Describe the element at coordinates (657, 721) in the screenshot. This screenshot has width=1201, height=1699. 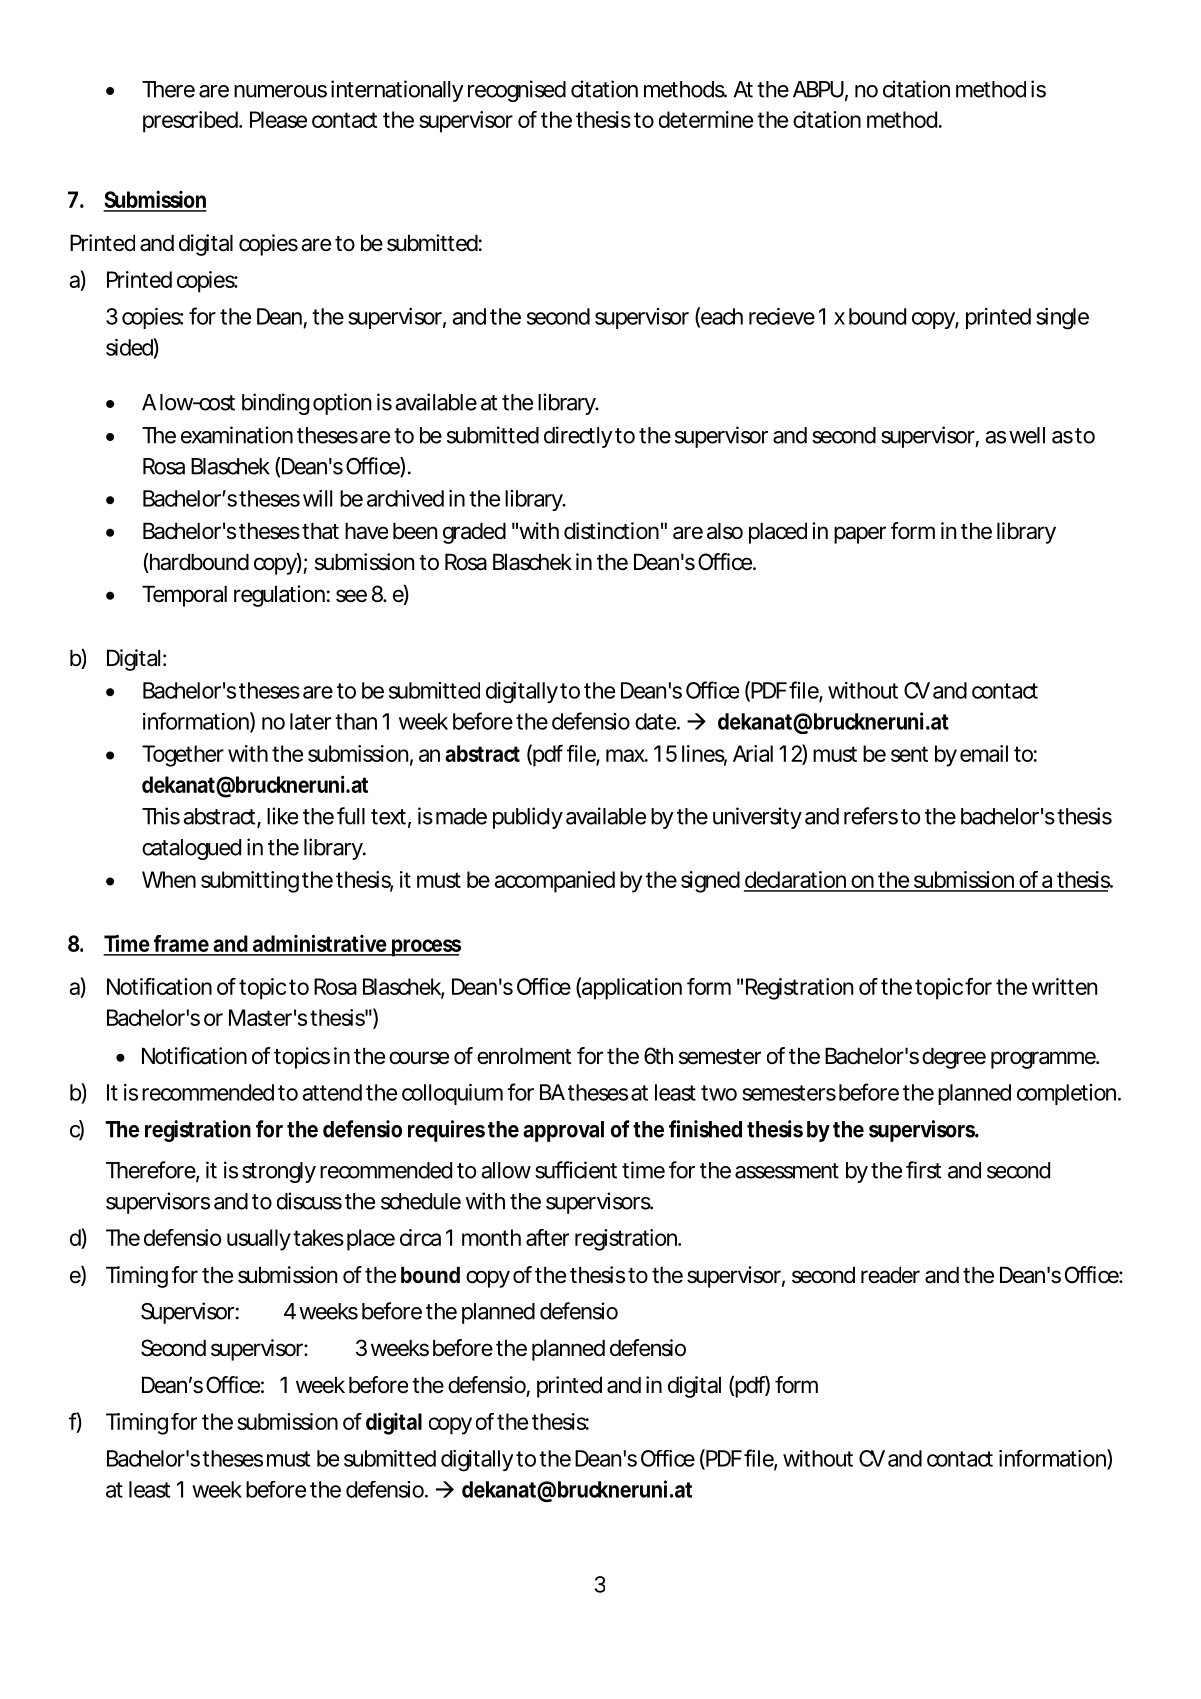
I see `date` at that location.
